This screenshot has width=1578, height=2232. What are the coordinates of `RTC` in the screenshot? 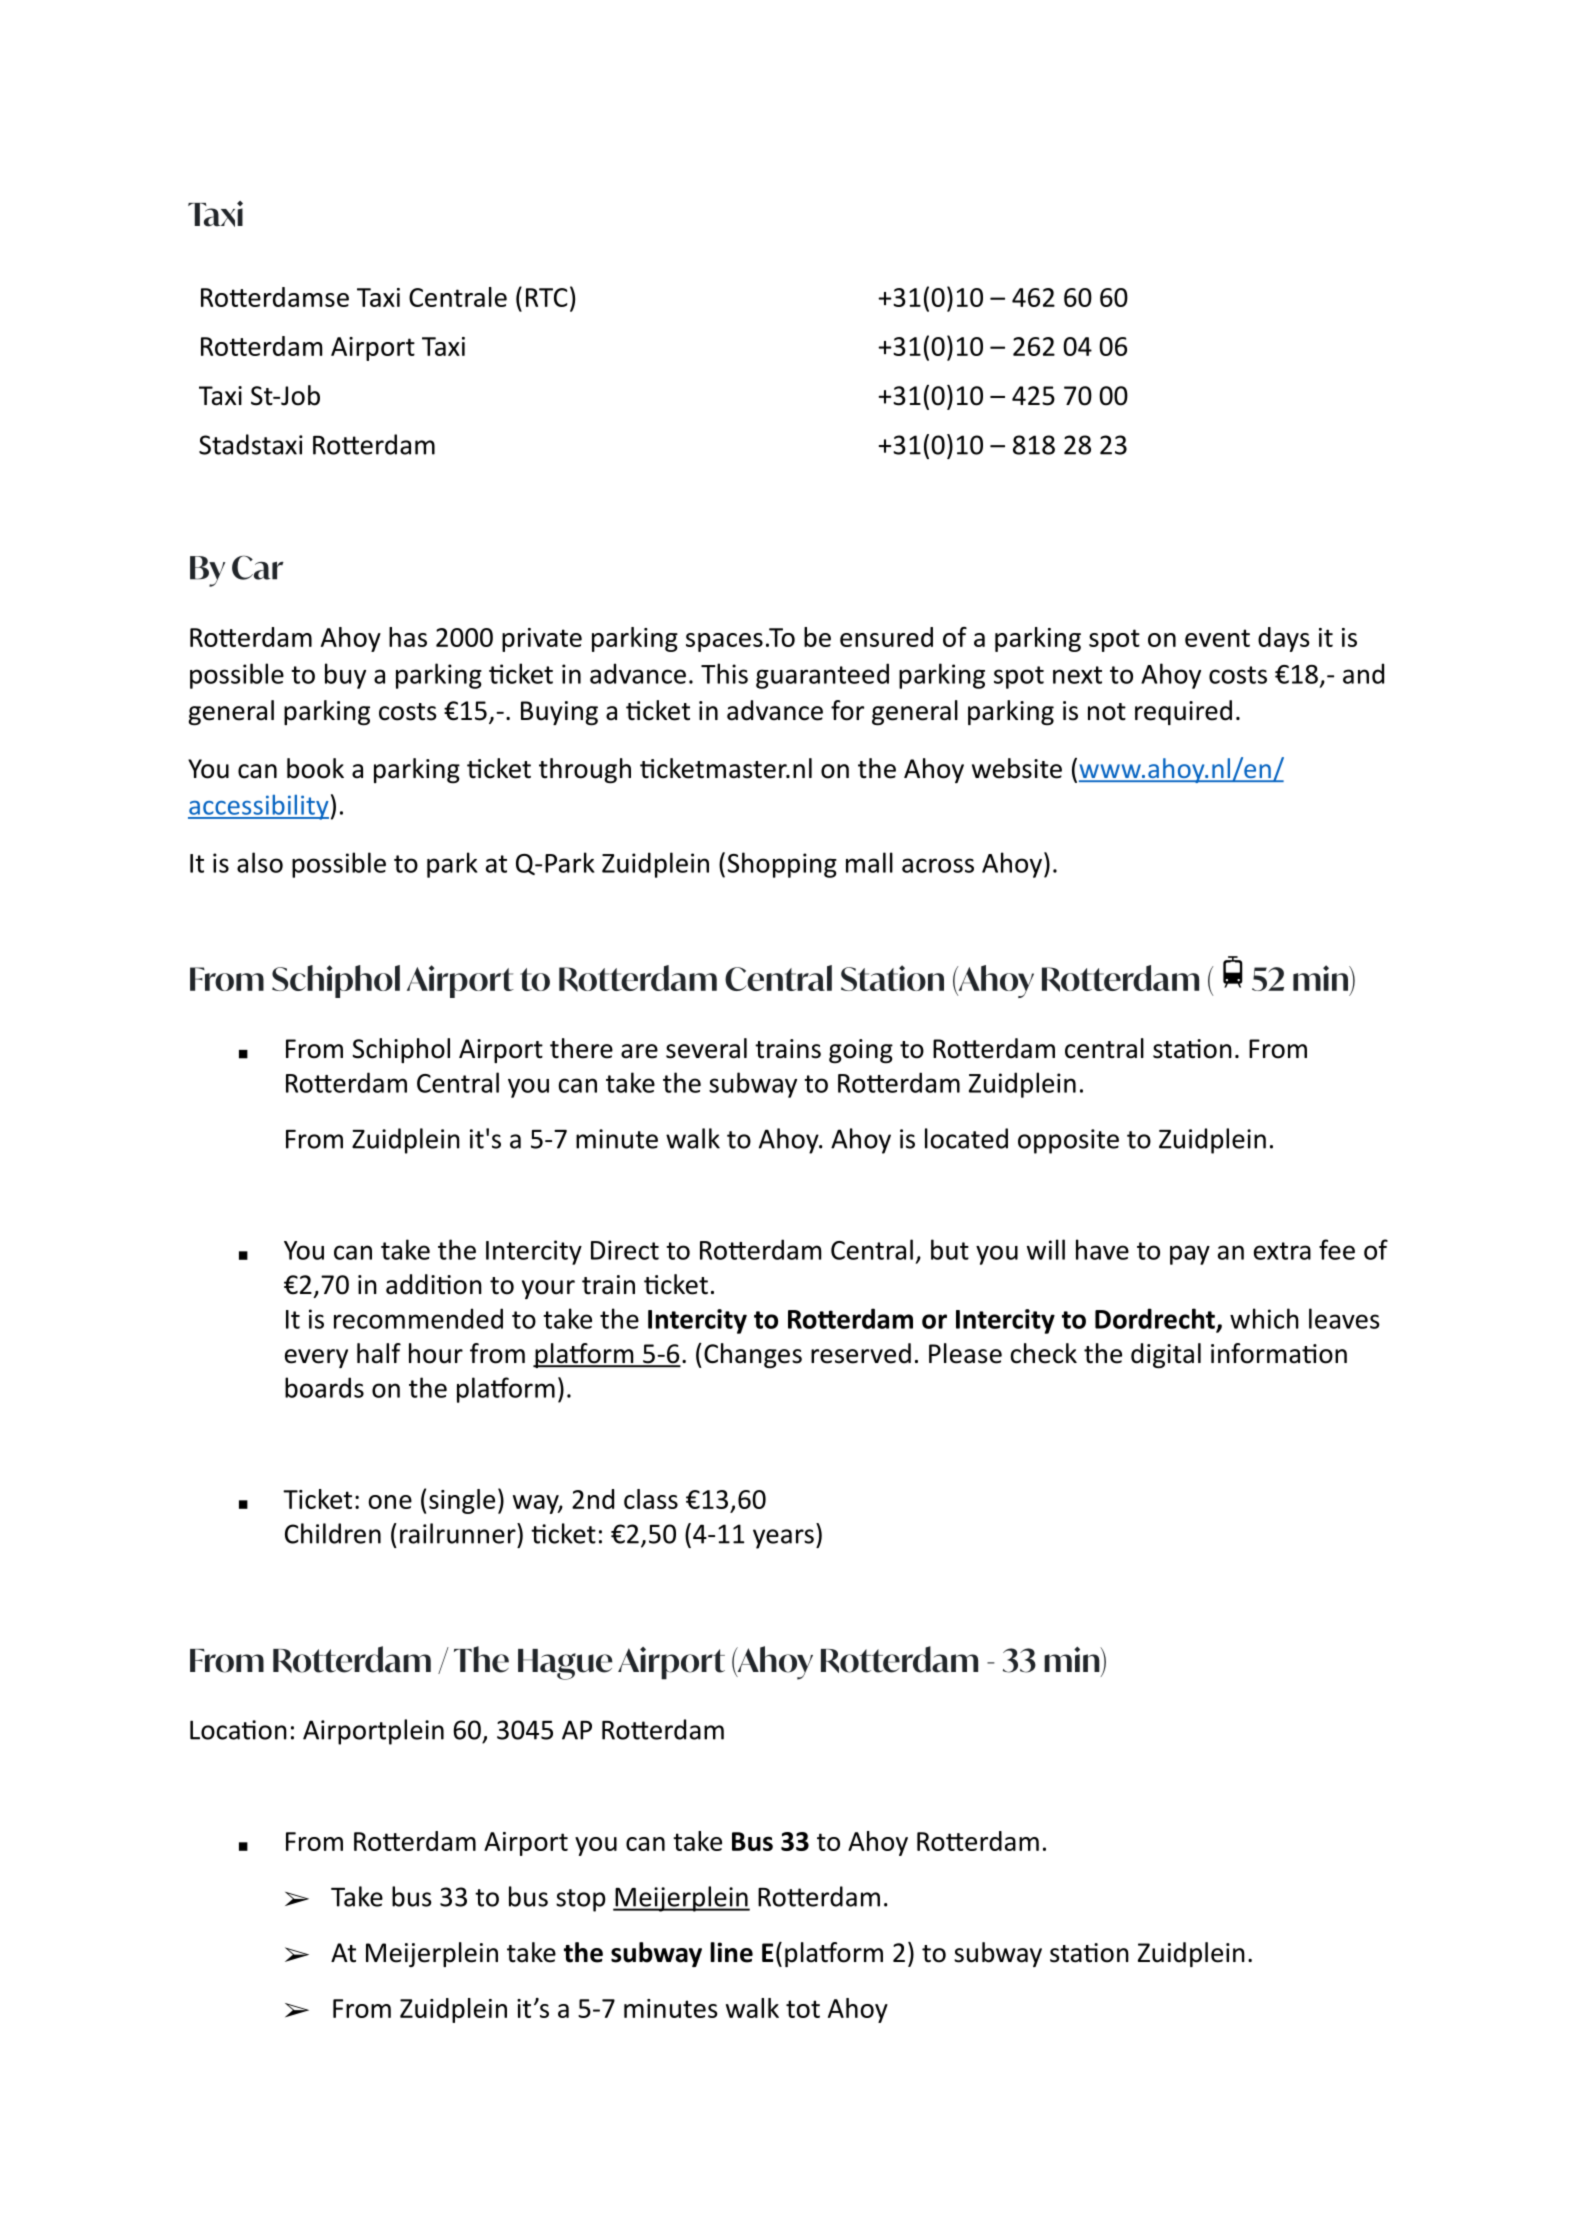 It's located at (547, 297).
